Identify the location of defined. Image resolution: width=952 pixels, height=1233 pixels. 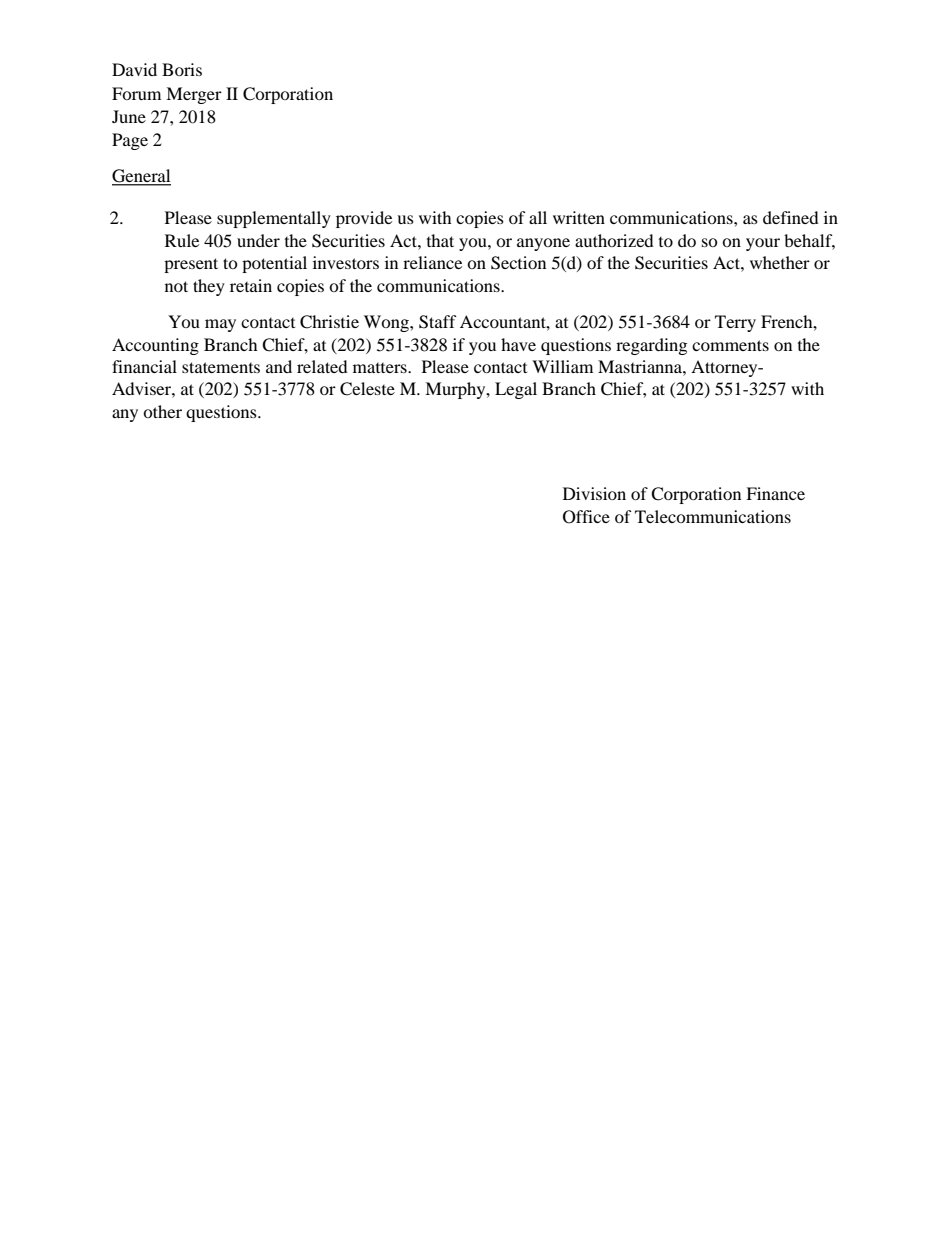
(791, 217).
